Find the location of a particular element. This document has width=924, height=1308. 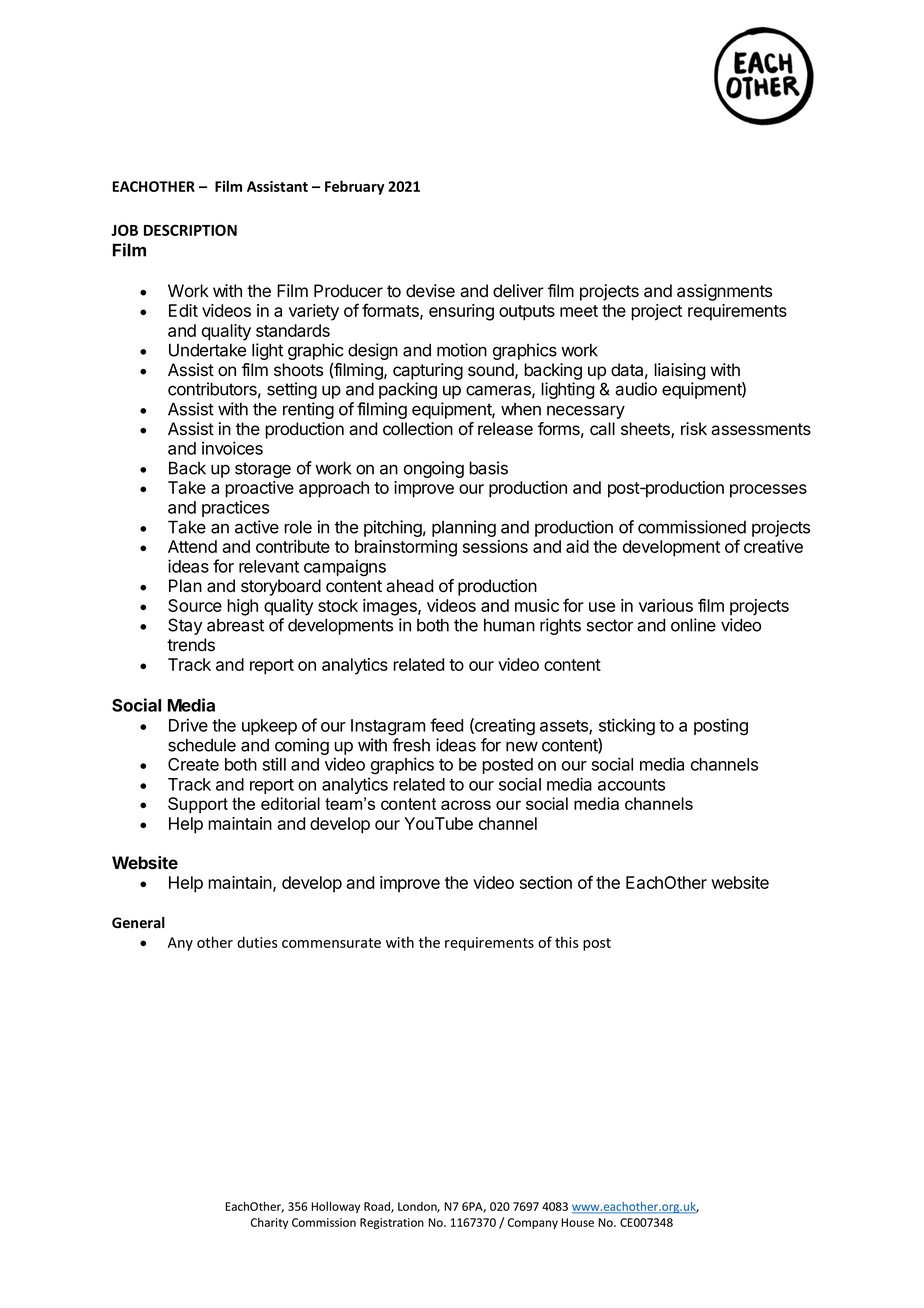

House is located at coordinates (577, 1222).
